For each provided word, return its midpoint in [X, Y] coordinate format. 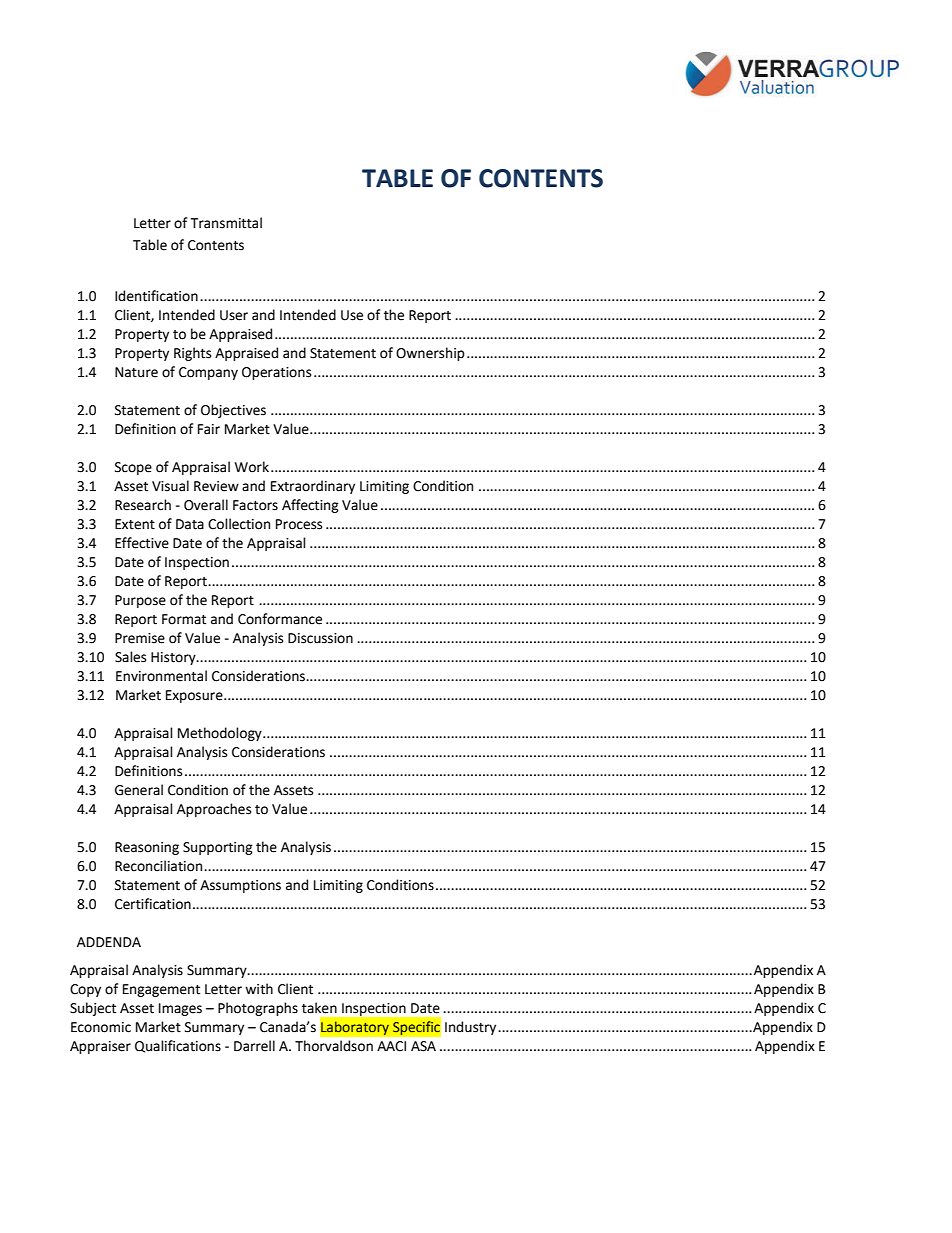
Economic [101, 1027]
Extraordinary [313, 487]
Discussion [320, 638]
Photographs [258, 1009]
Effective [142, 543]
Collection [239, 524]
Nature [136, 372]
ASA [423, 1046]
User [234, 315]
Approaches [214, 810]
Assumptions [240, 886]
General [139, 790]
